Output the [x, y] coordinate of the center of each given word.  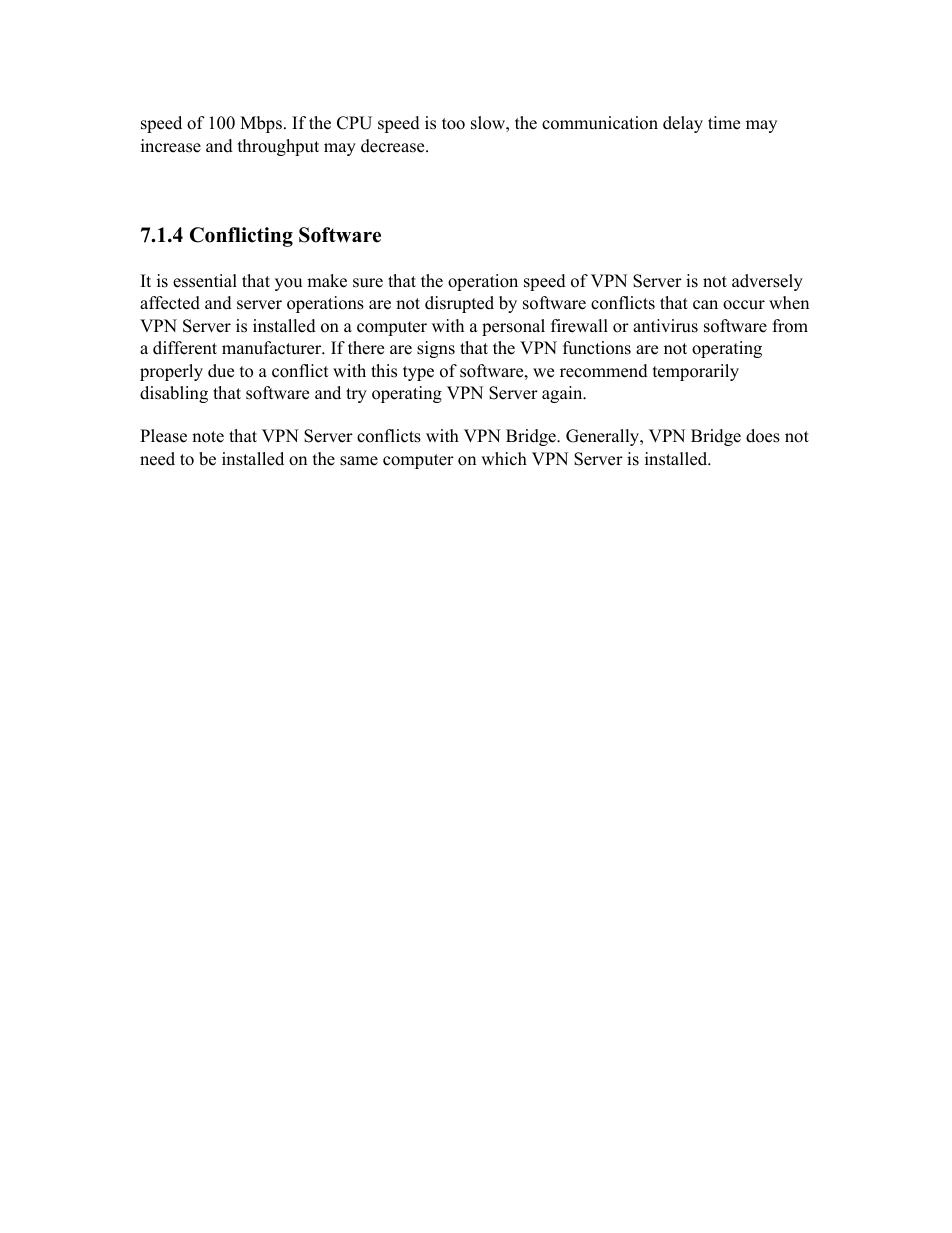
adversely [767, 282]
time [724, 123]
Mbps [261, 124]
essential [205, 281]
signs [436, 349]
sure [368, 283]
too [453, 124]
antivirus [665, 326]
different [185, 348]
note [208, 437]
